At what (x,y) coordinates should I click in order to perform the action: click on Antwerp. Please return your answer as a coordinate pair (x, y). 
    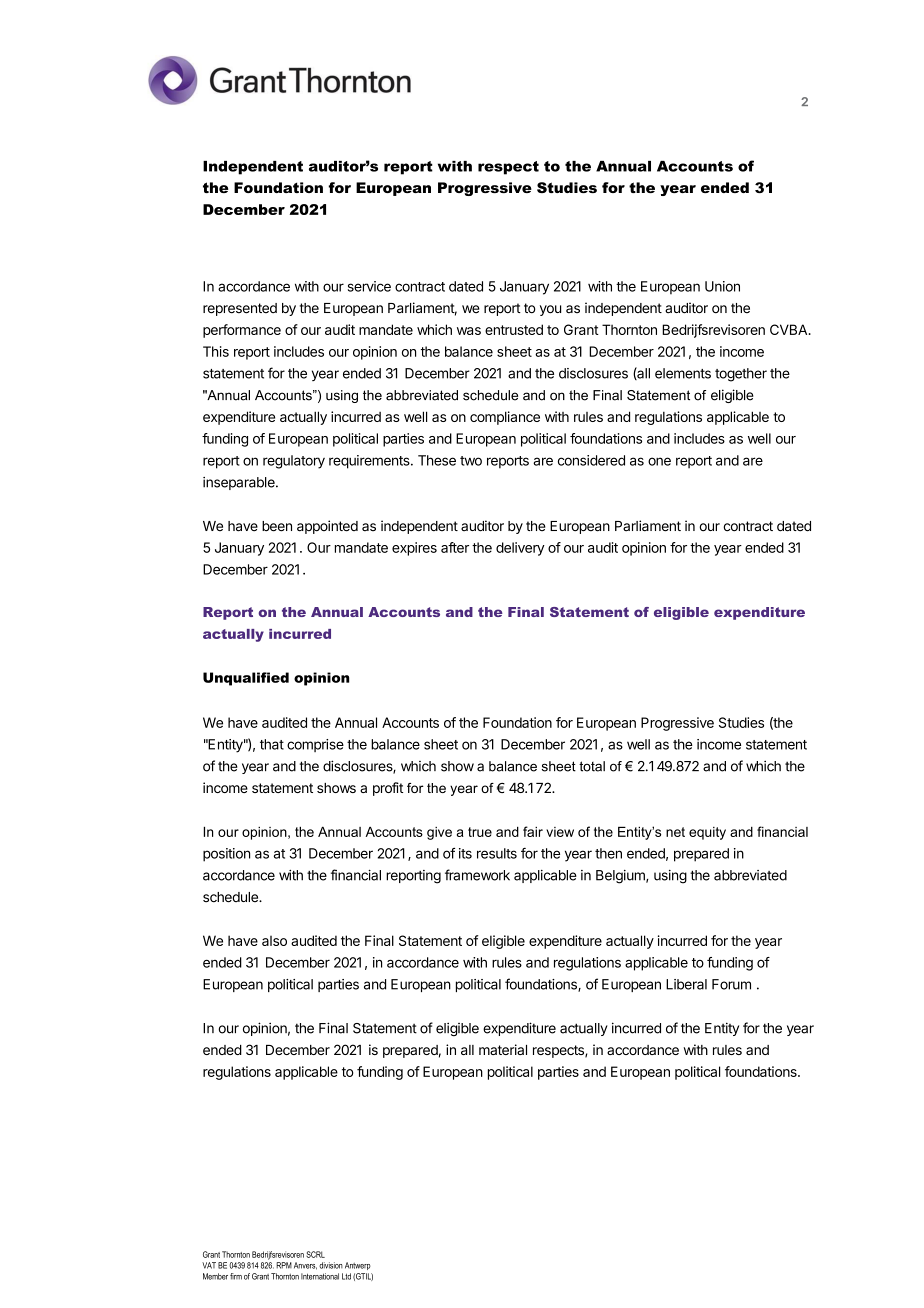
    Looking at the image, I should click on (358, 1266).
